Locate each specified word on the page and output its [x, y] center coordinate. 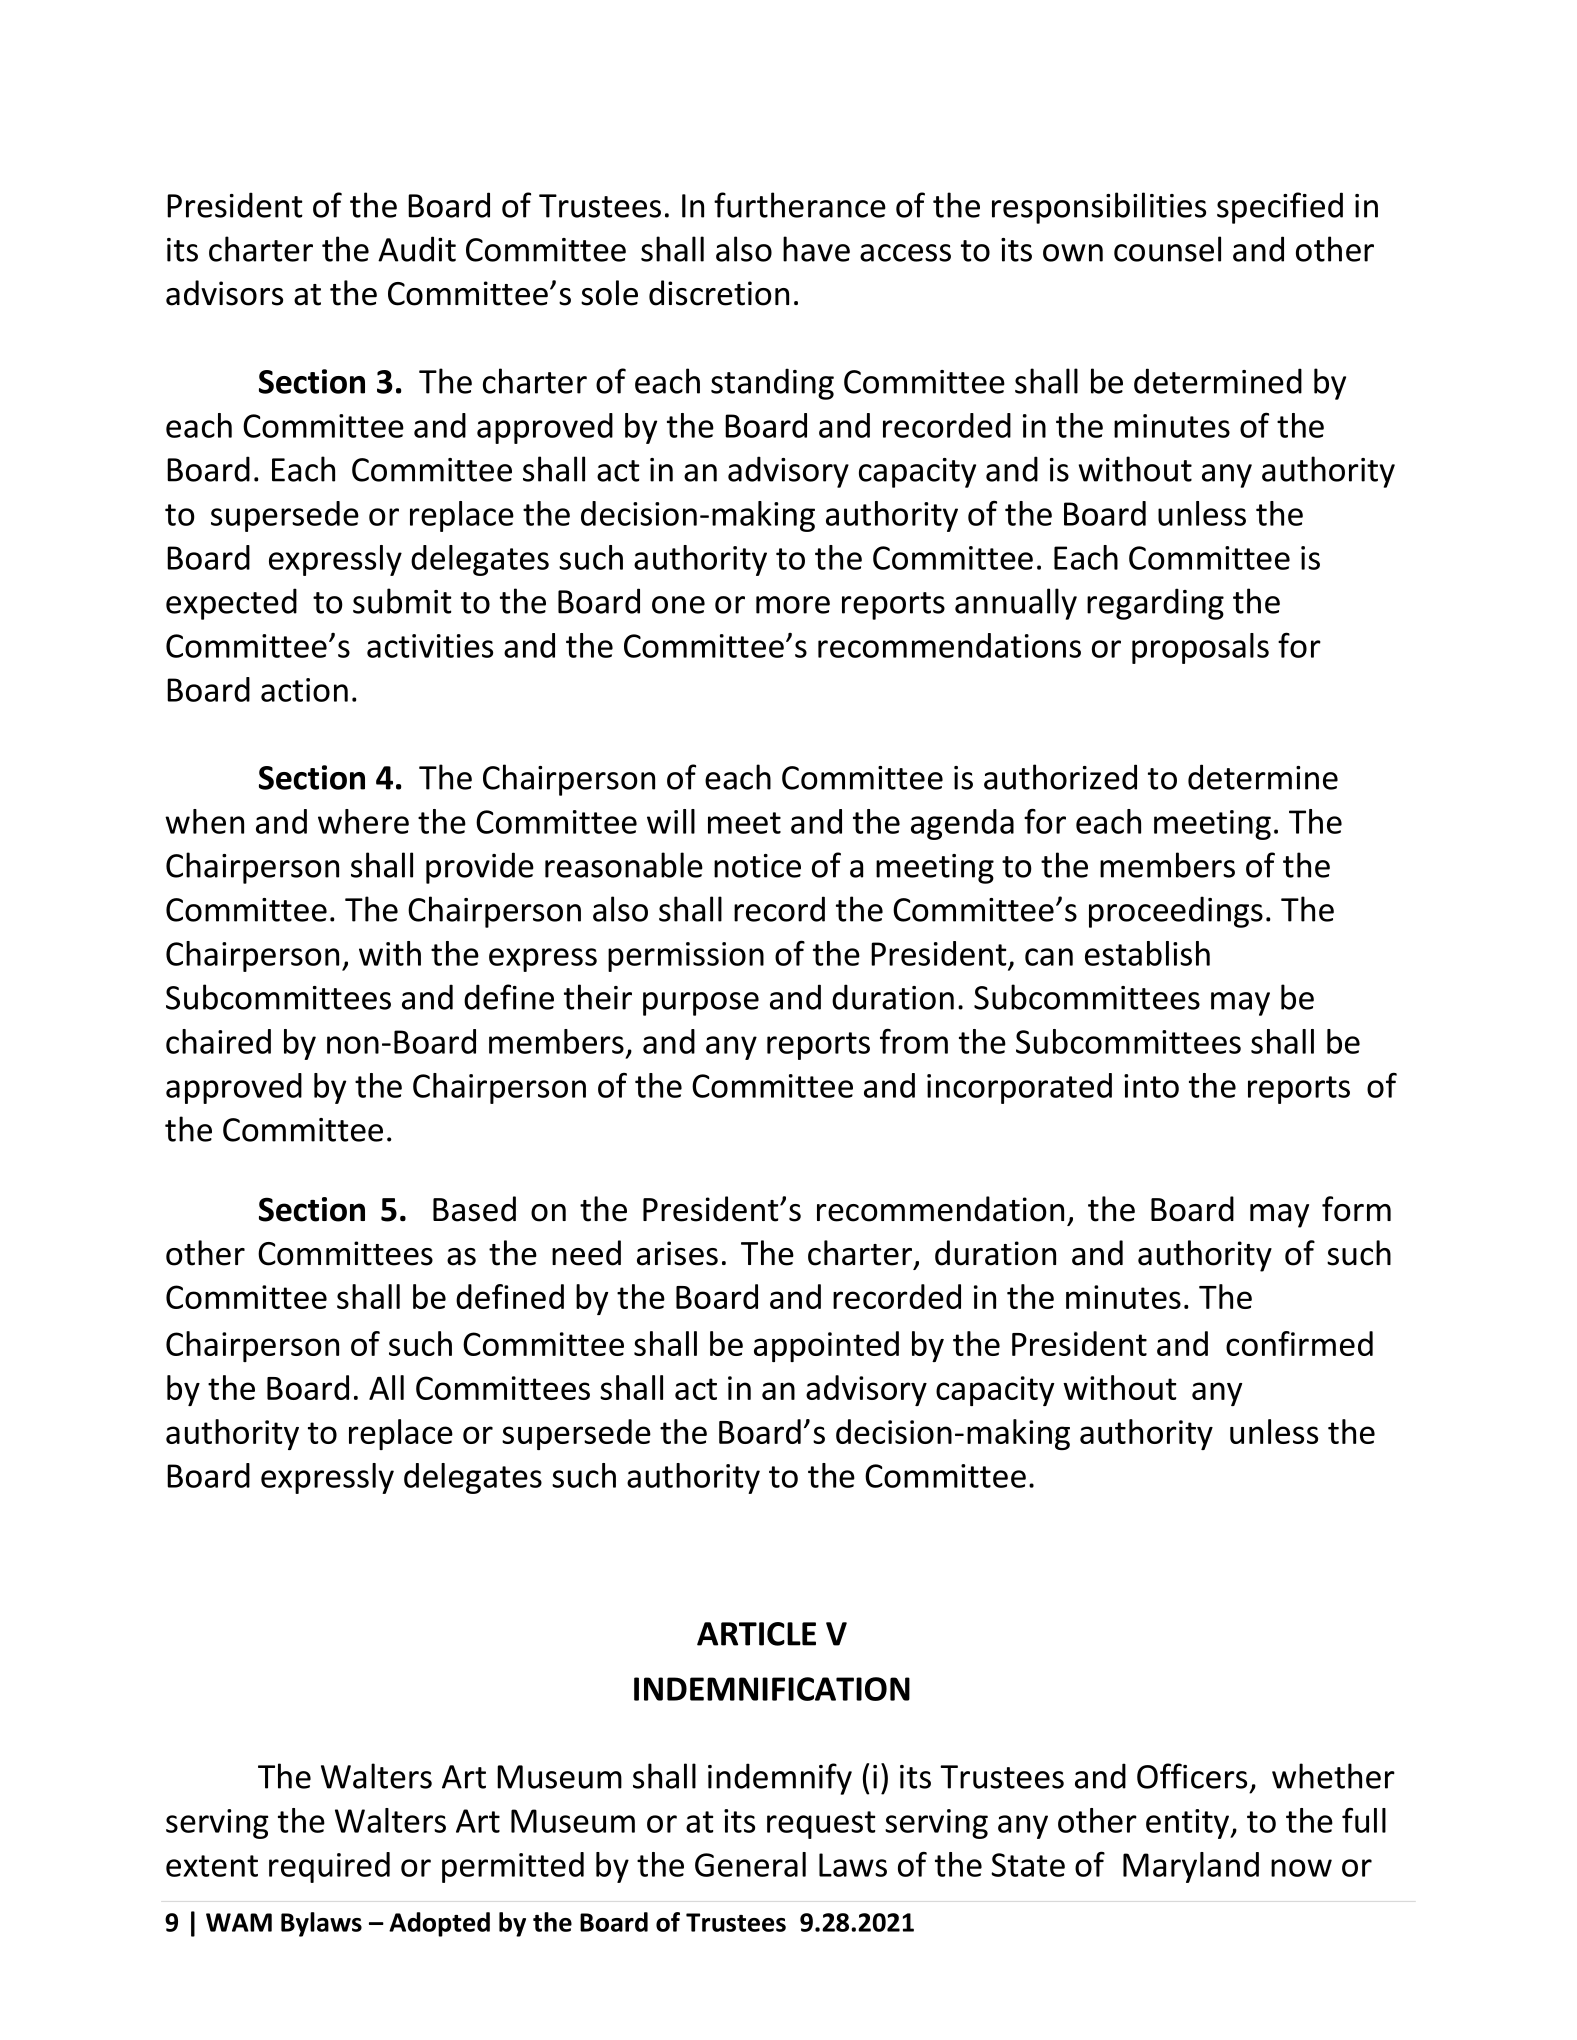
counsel [1167, 249]
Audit [417, 249]
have [816, 249]
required [329, 1867]
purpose [701, 1004]
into [1151, 1086]
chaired [218, 1041]
